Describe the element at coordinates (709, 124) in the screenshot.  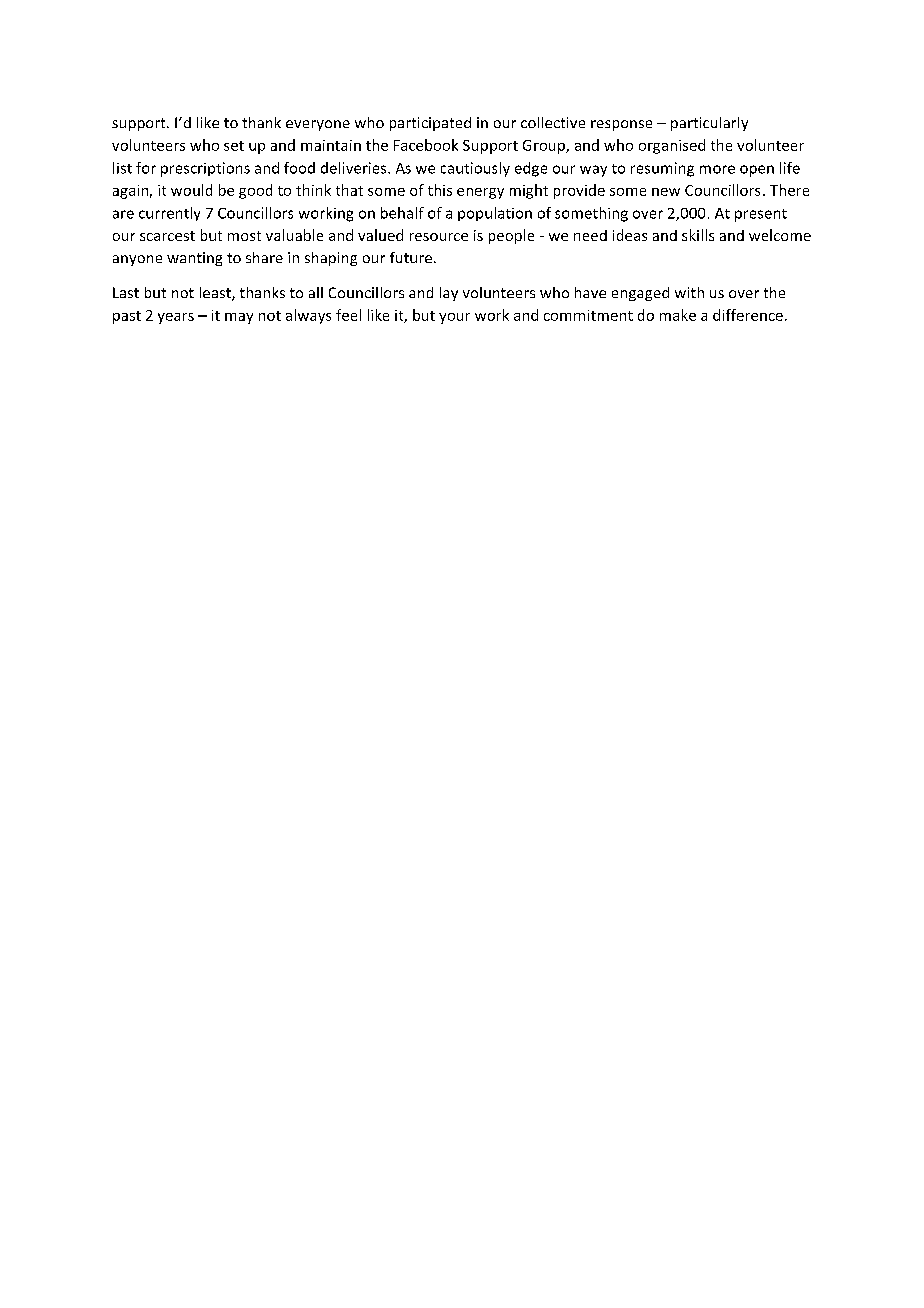
I see `particularly` at that location.
